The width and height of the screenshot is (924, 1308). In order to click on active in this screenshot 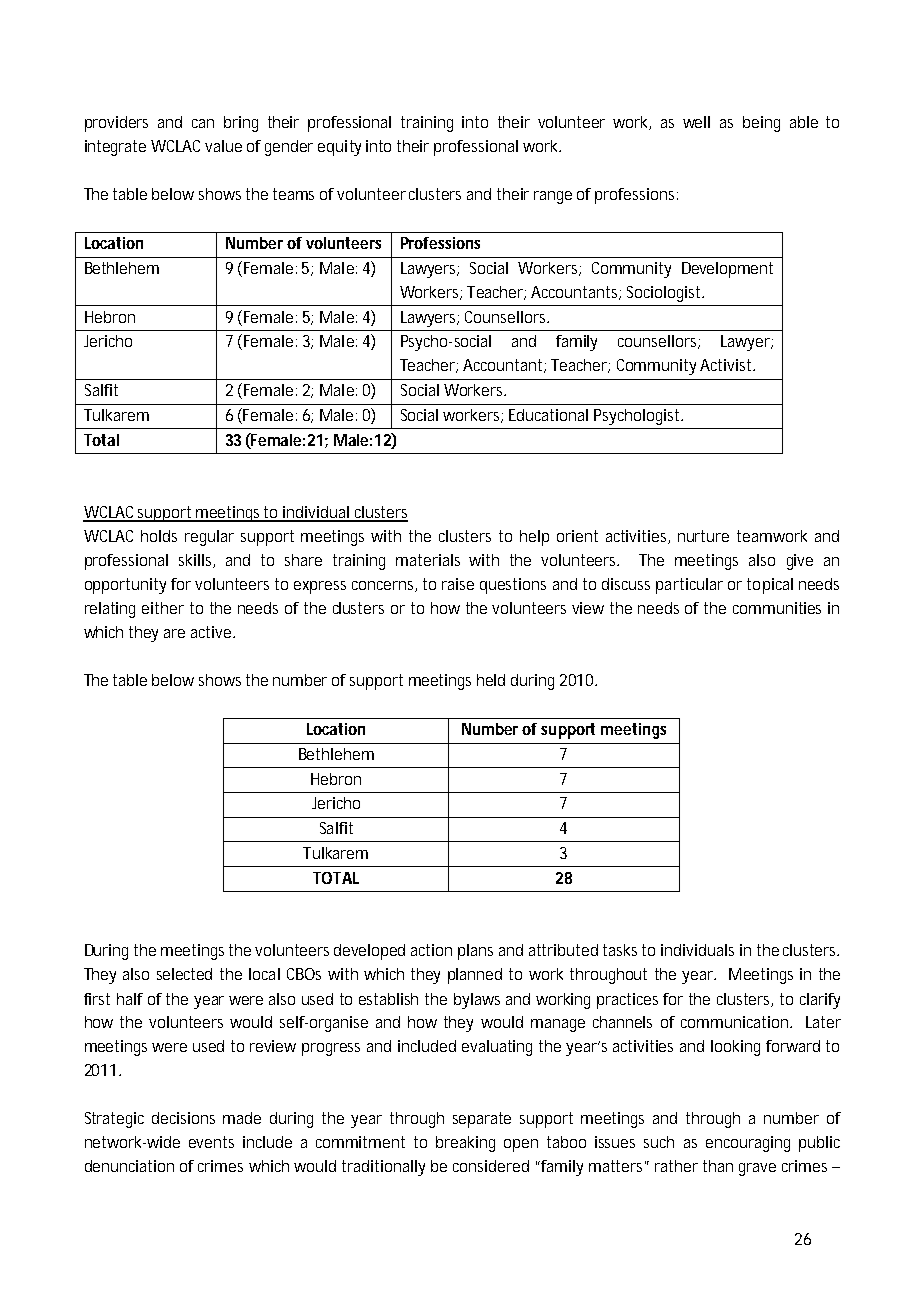, I will do `click(212, 632)`.
